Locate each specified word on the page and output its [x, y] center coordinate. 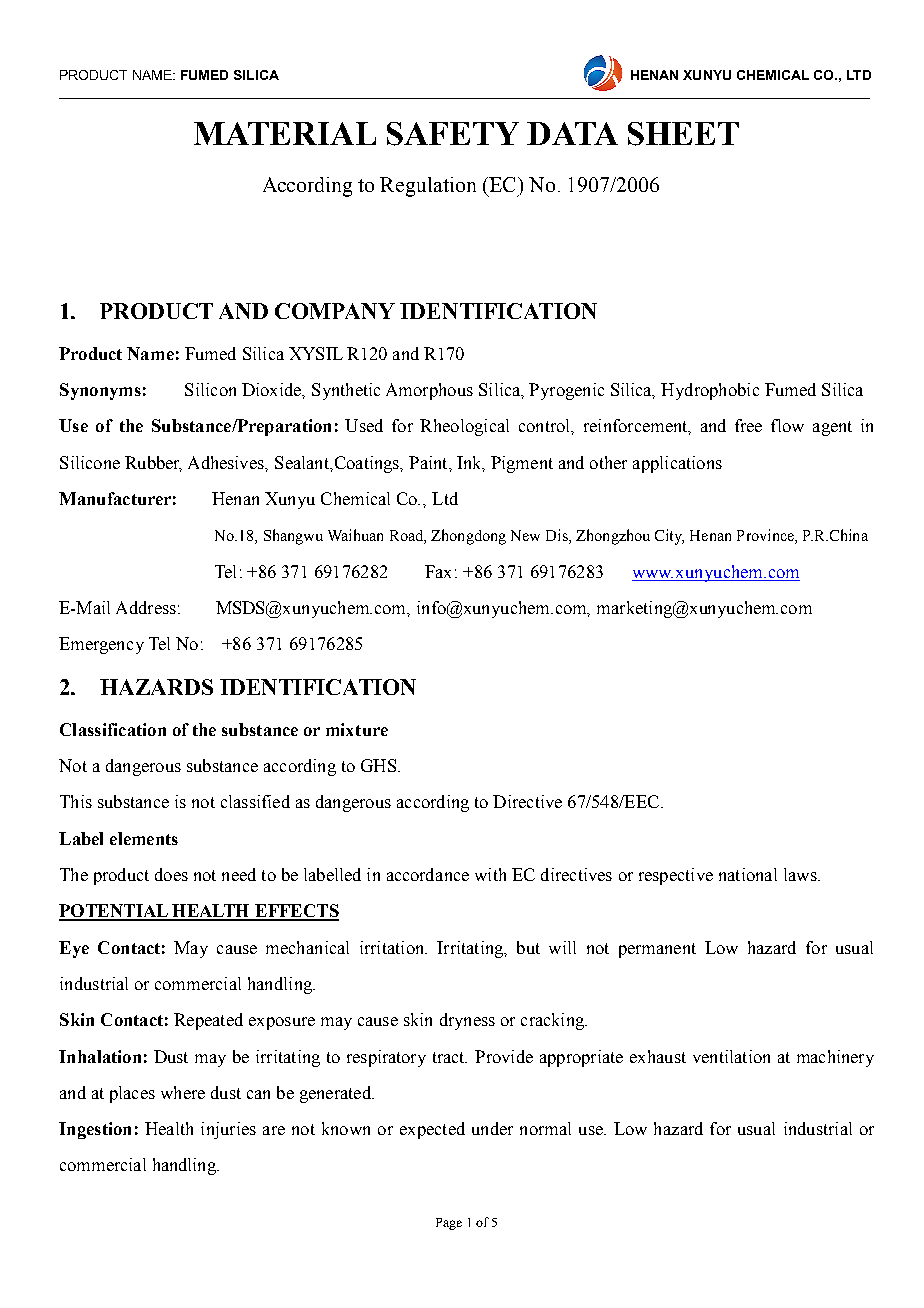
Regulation [428, 187]
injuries [228, 1130]
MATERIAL [285, 133]
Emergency [101, 645]
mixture [357, 729]
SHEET [683, 134]
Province [766, 535]
